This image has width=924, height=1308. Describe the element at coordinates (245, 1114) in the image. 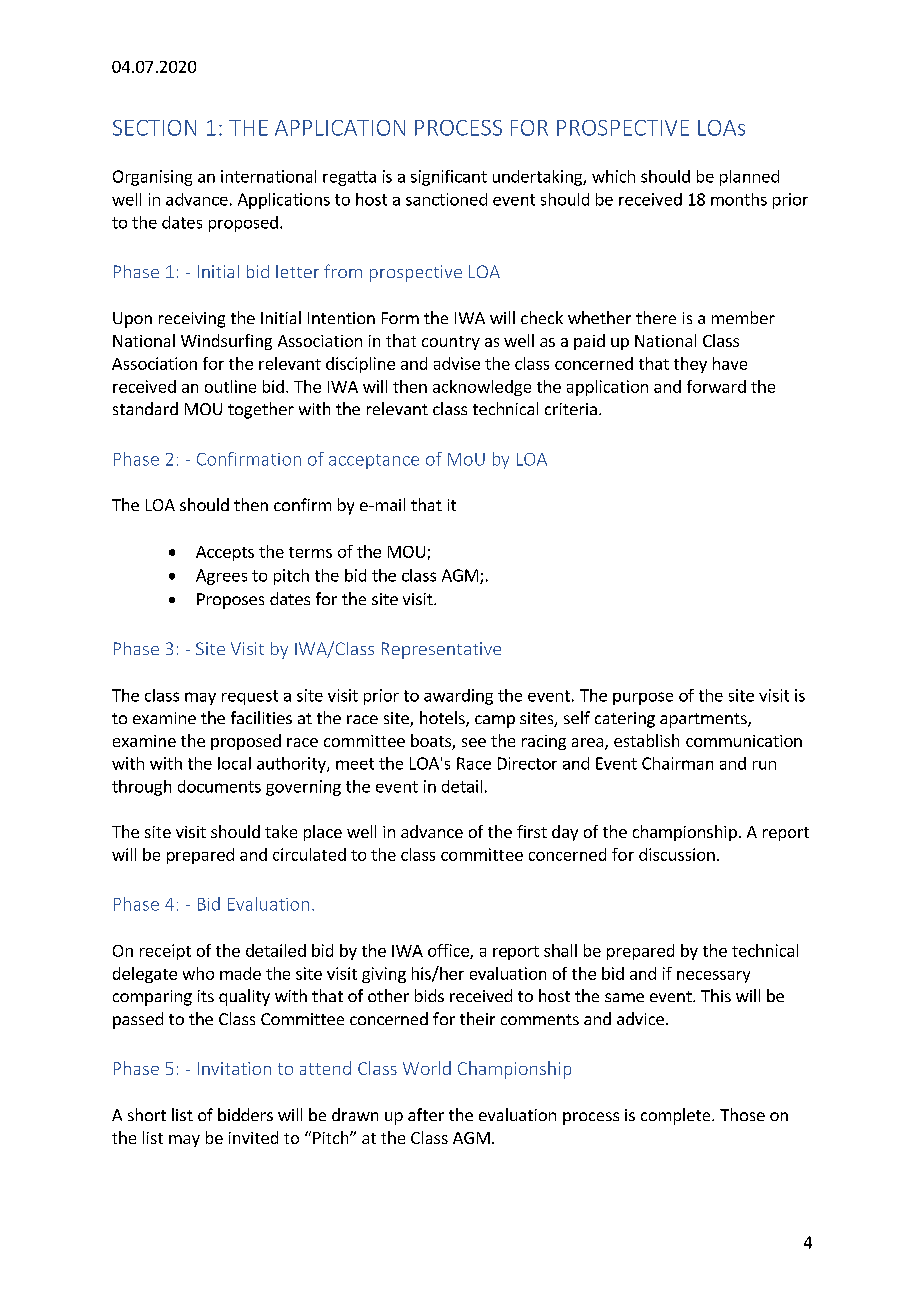

I see `bidders` at that location.
